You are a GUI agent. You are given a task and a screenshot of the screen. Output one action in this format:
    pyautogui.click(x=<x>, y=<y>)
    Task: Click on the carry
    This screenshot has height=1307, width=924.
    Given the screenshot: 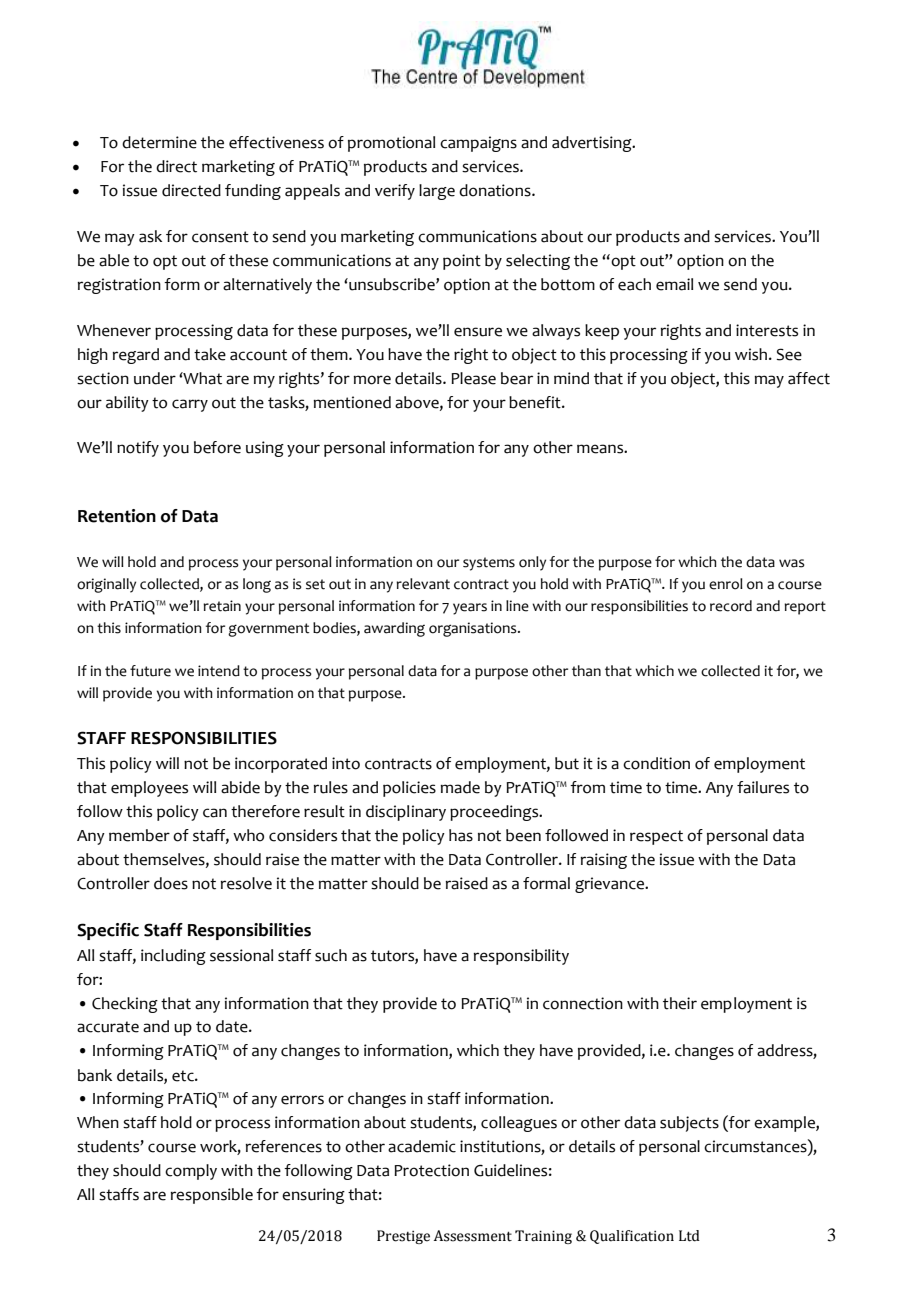 What is the action you would take?
    pyautogui.click(x=190, y=405)
